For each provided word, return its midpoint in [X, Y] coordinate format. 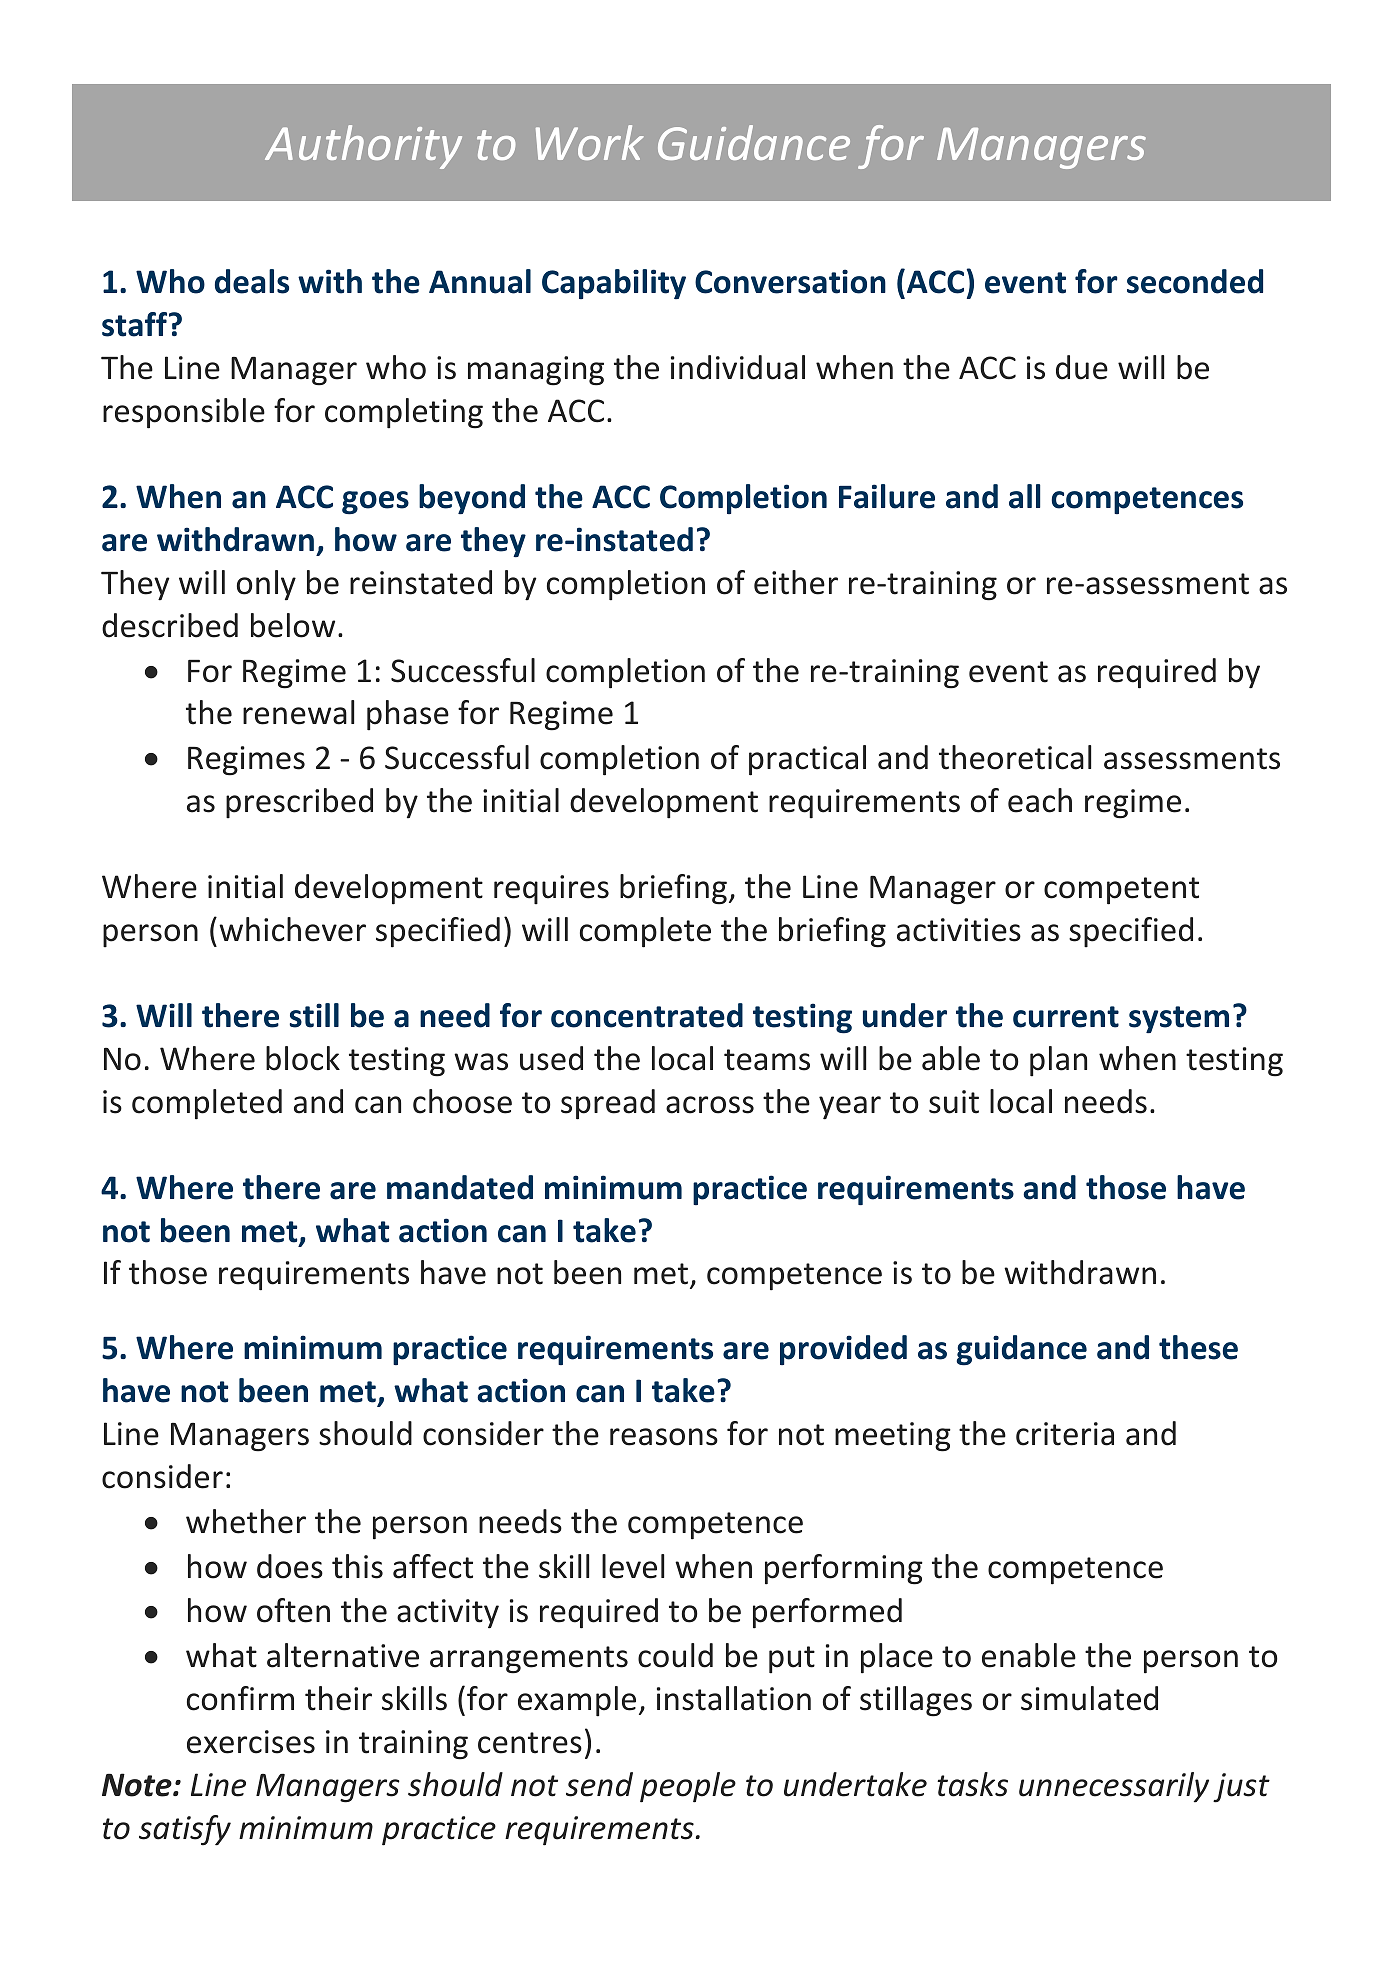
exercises [251, 1742]
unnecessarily [1114, 1787]
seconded [1195, 281]
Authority [363, 147]
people [688, 1787]
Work [590, 142]
